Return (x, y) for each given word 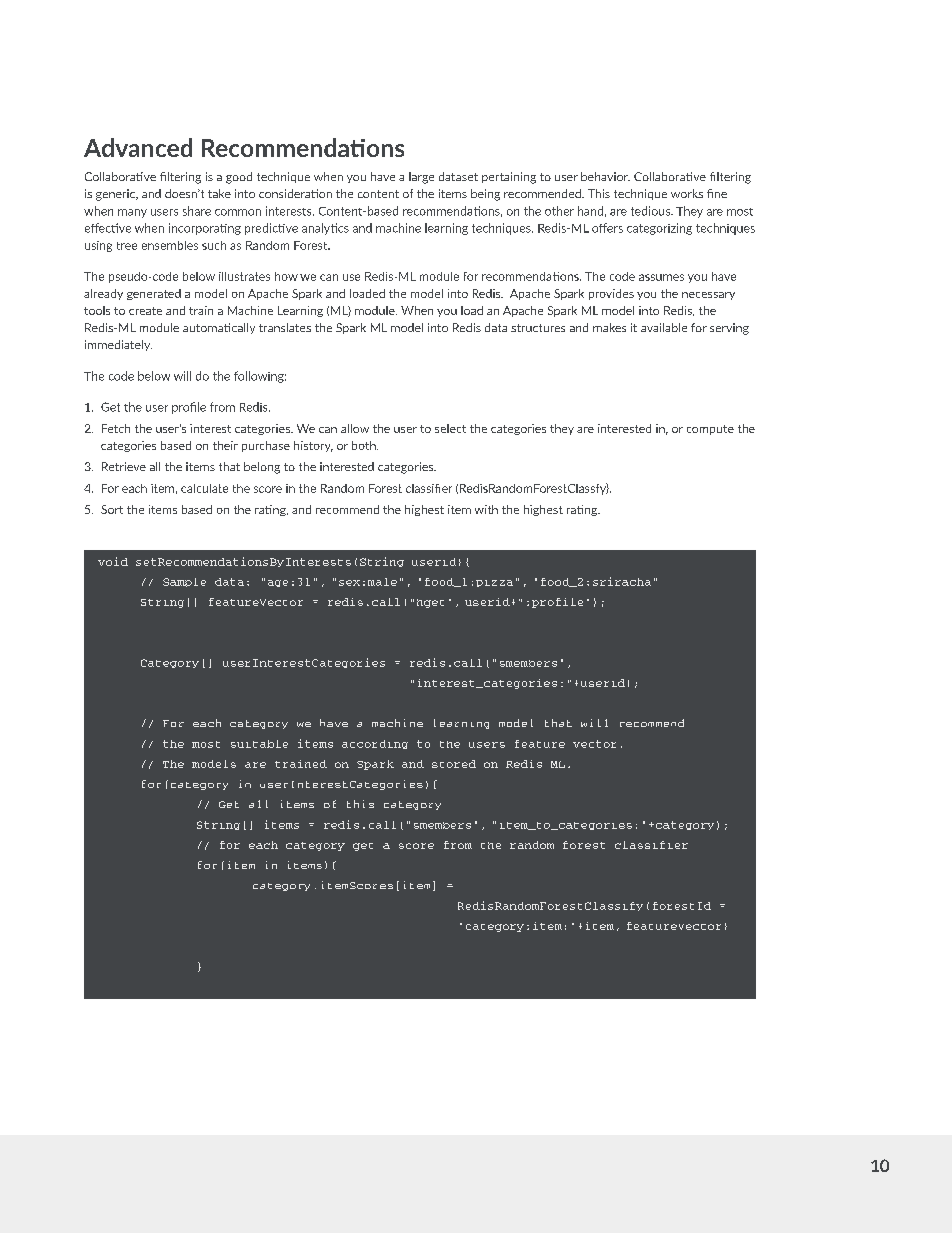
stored (454, 764)
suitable (259, 744)
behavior (605, 176)
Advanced (138, 147)
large (421, 178)
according (375, 744)
